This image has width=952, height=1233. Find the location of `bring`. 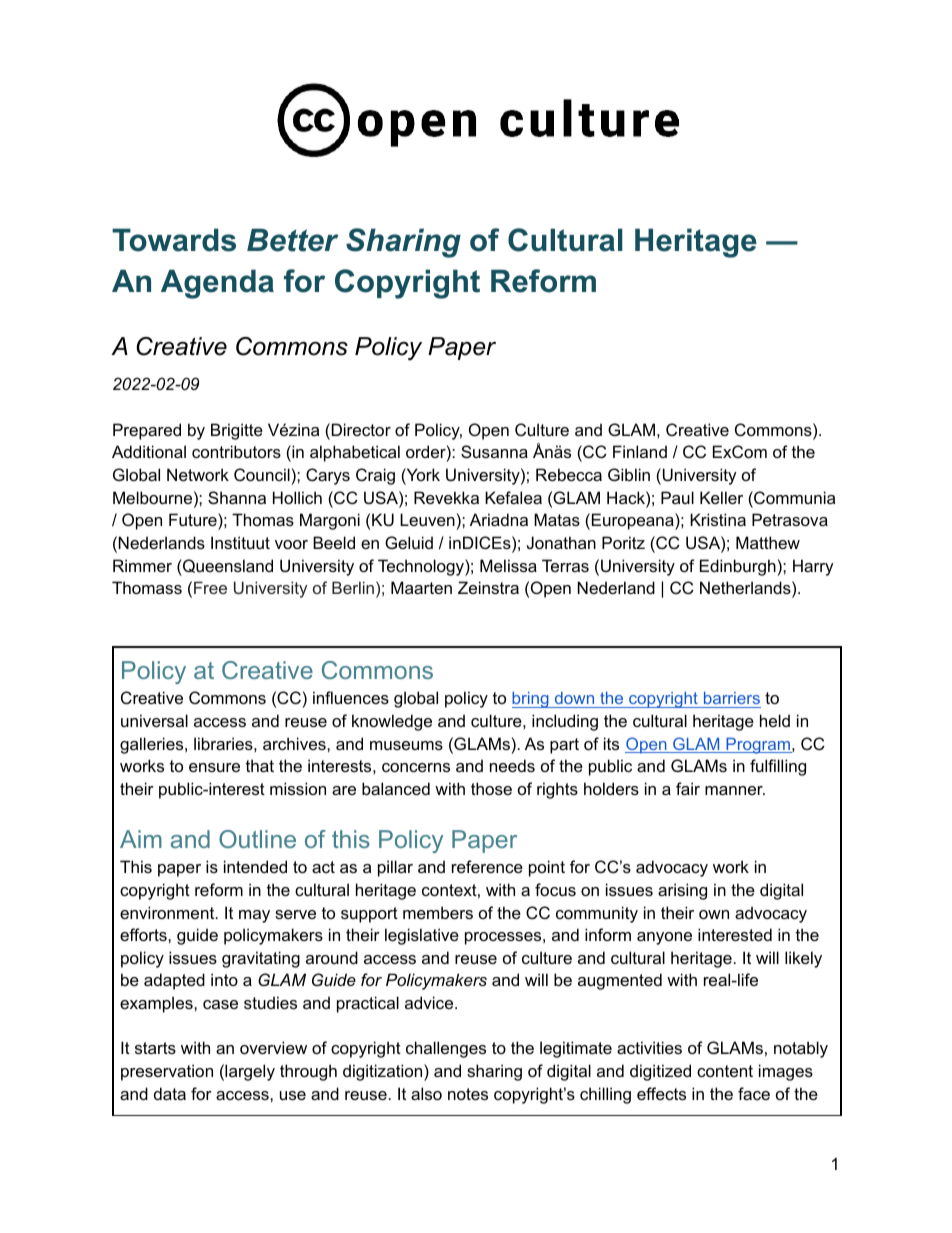

bring is located at coordinates (531, 700).
